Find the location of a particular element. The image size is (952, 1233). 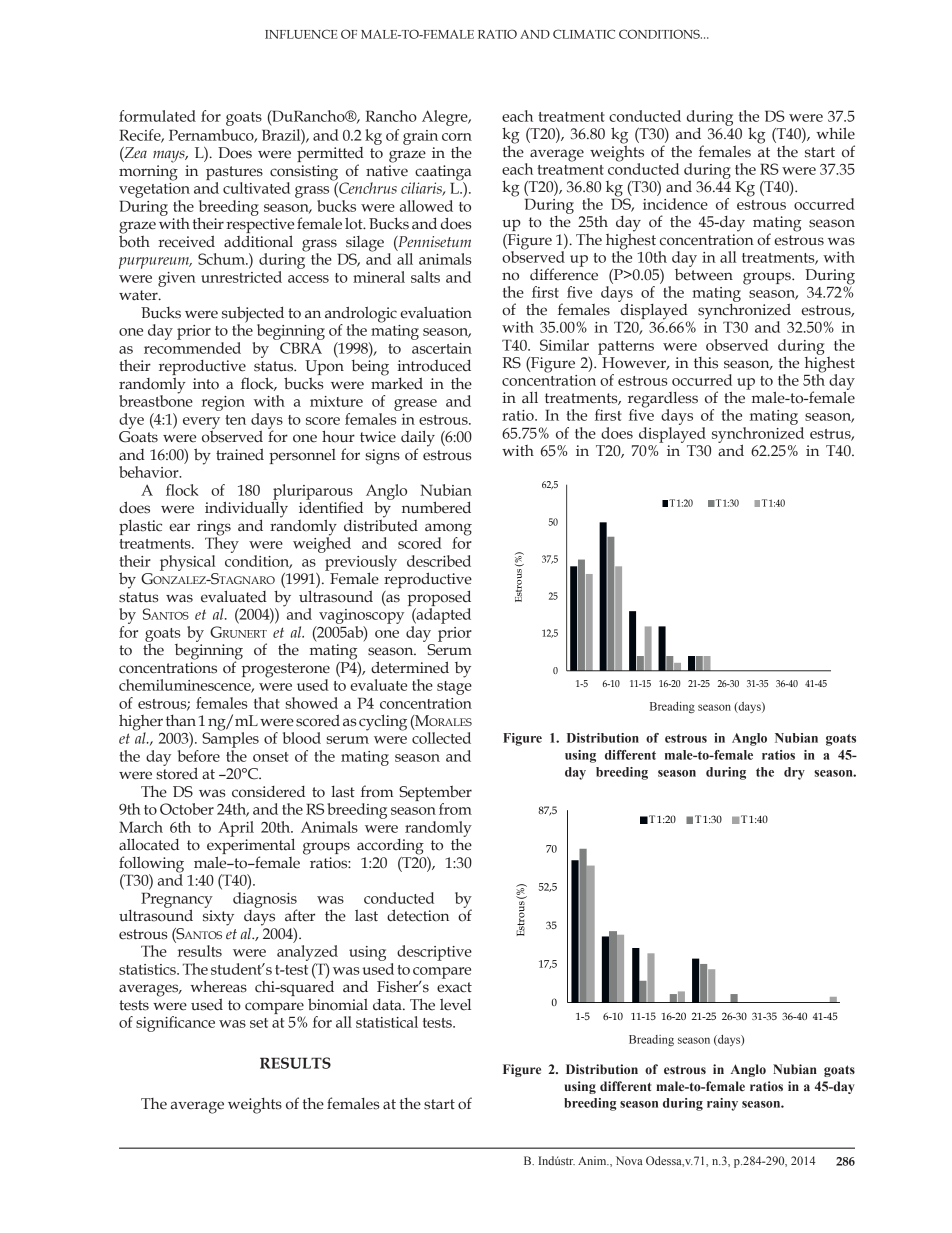

this is located at coordinates (706, 363).
